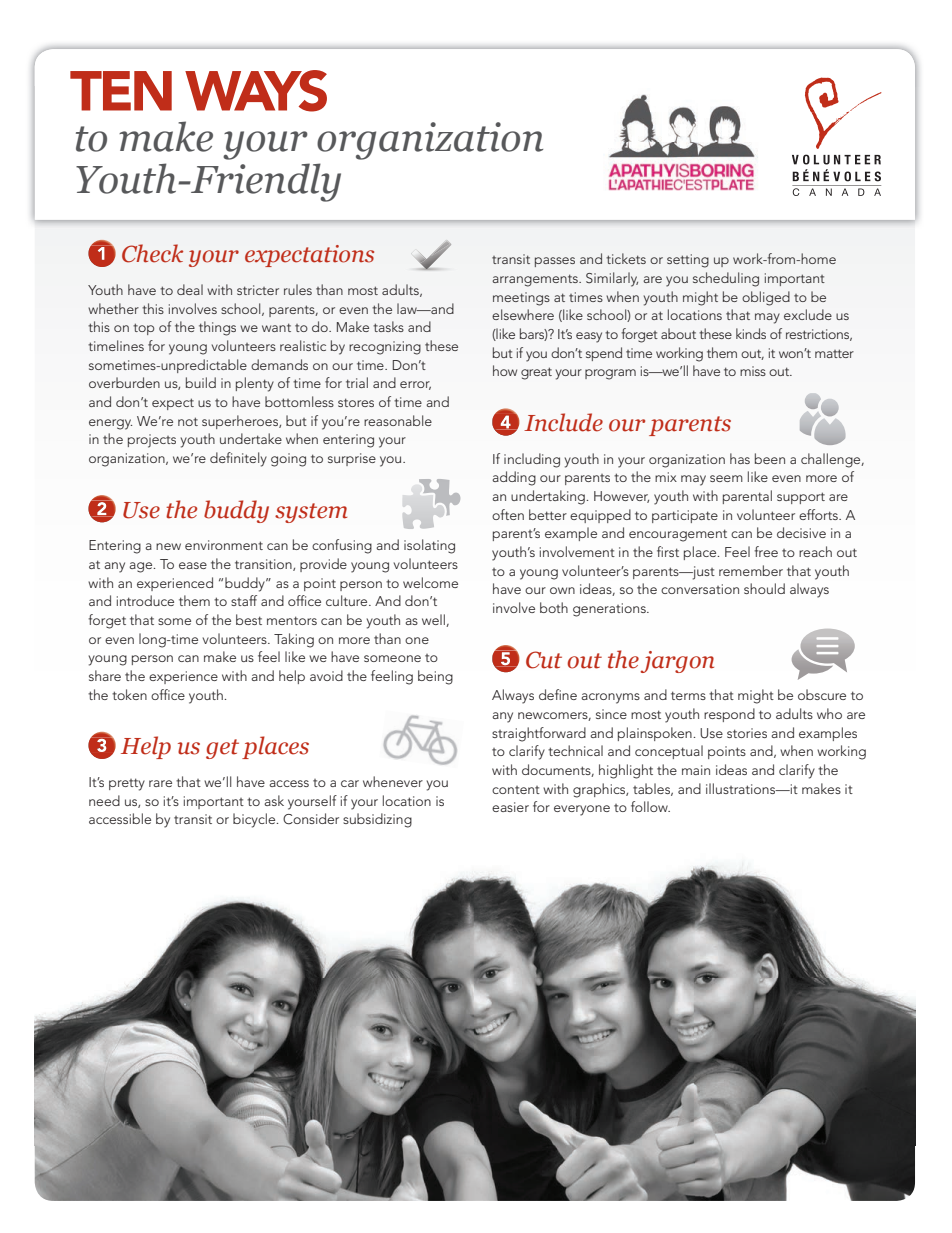  Describe the element at coordinates (650, 806) in the document. I see `follow` at that location.
